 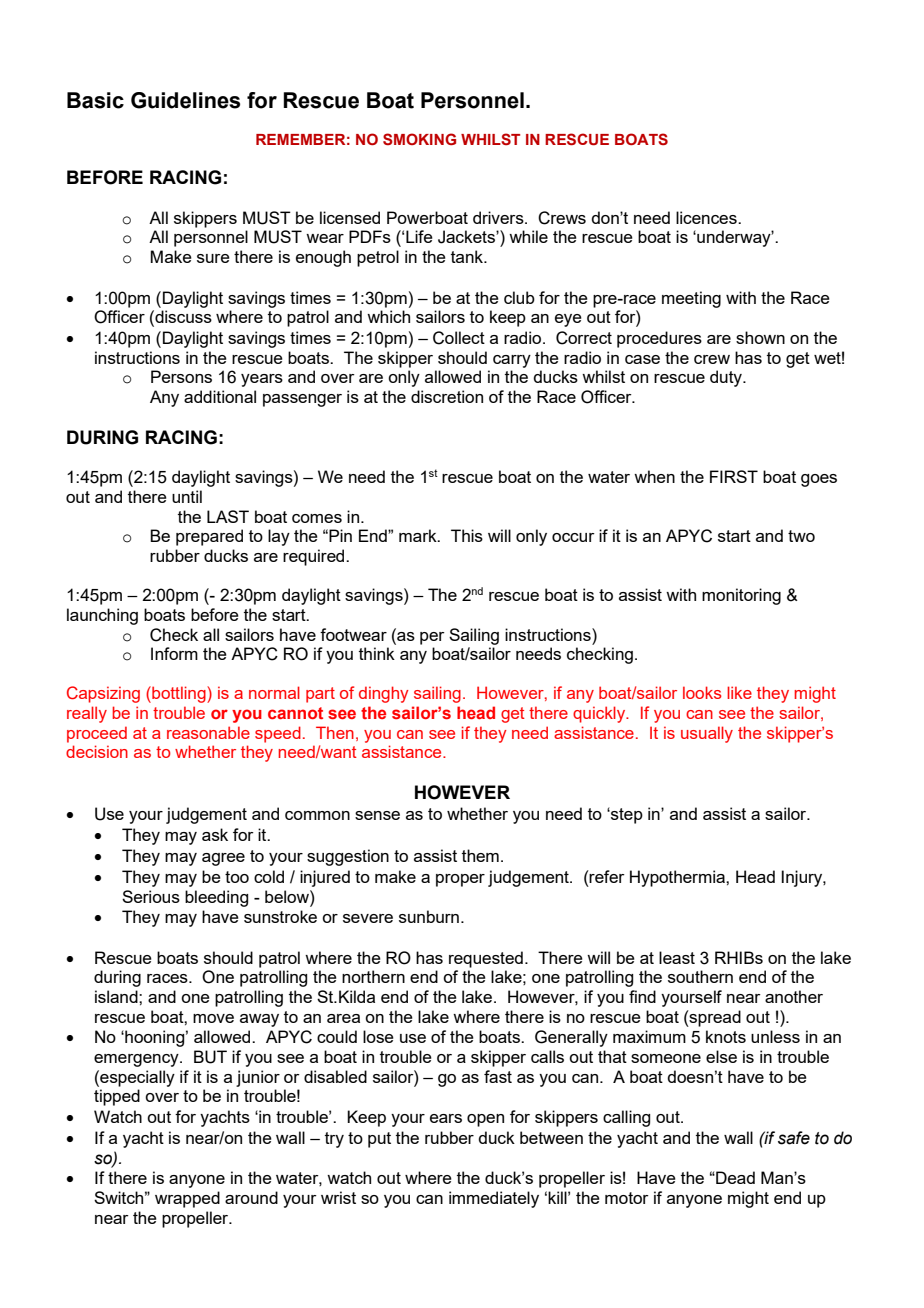 I want to click on Guidelines, so click(x=185, y=100).
